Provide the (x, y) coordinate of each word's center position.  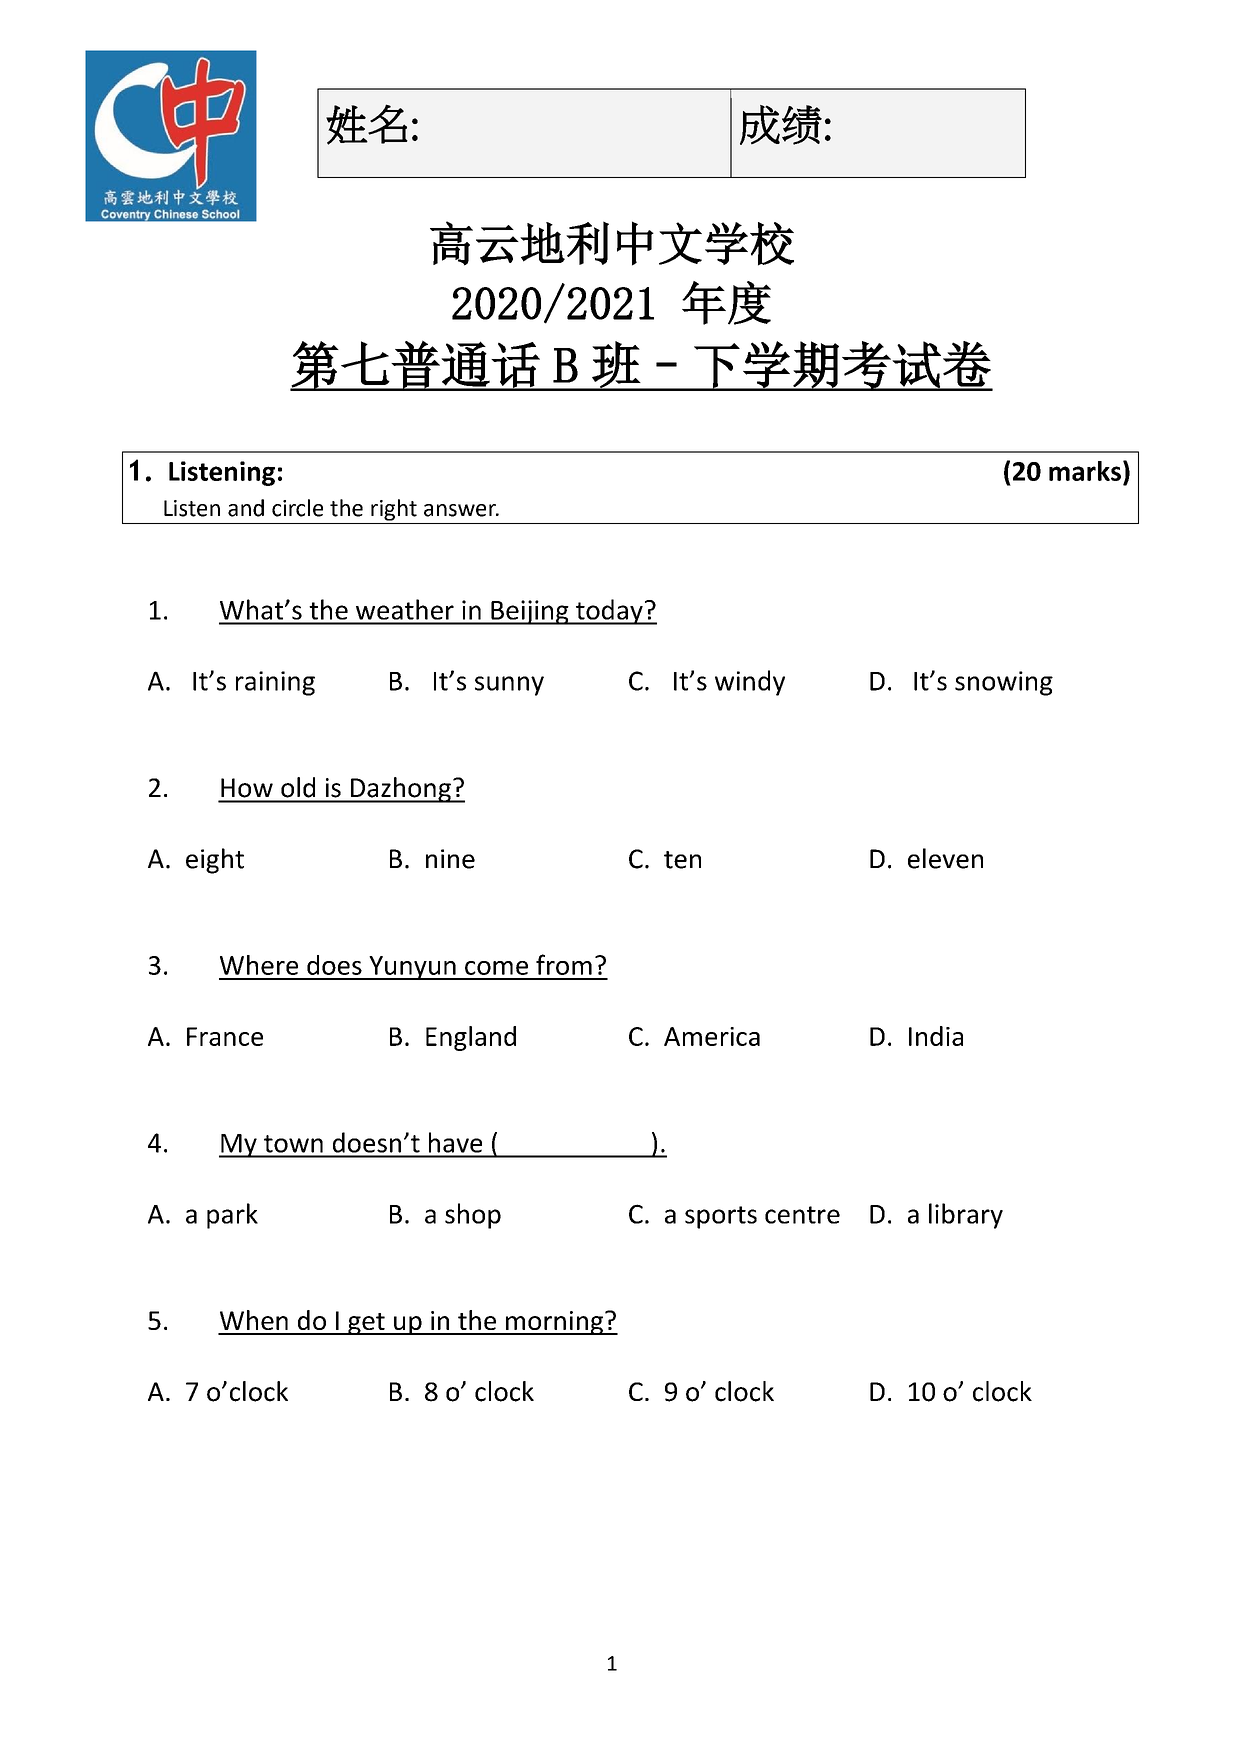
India (936, 1036)
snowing (1004, 683)
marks (1085, 471)
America (712, 1036)
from (564, 964)
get (366, 1324)
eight (215, 861)
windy (750, 683)
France (225, 1036)
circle (297, 508)
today (609, 612)
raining (275, 683)
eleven (945, 858)
